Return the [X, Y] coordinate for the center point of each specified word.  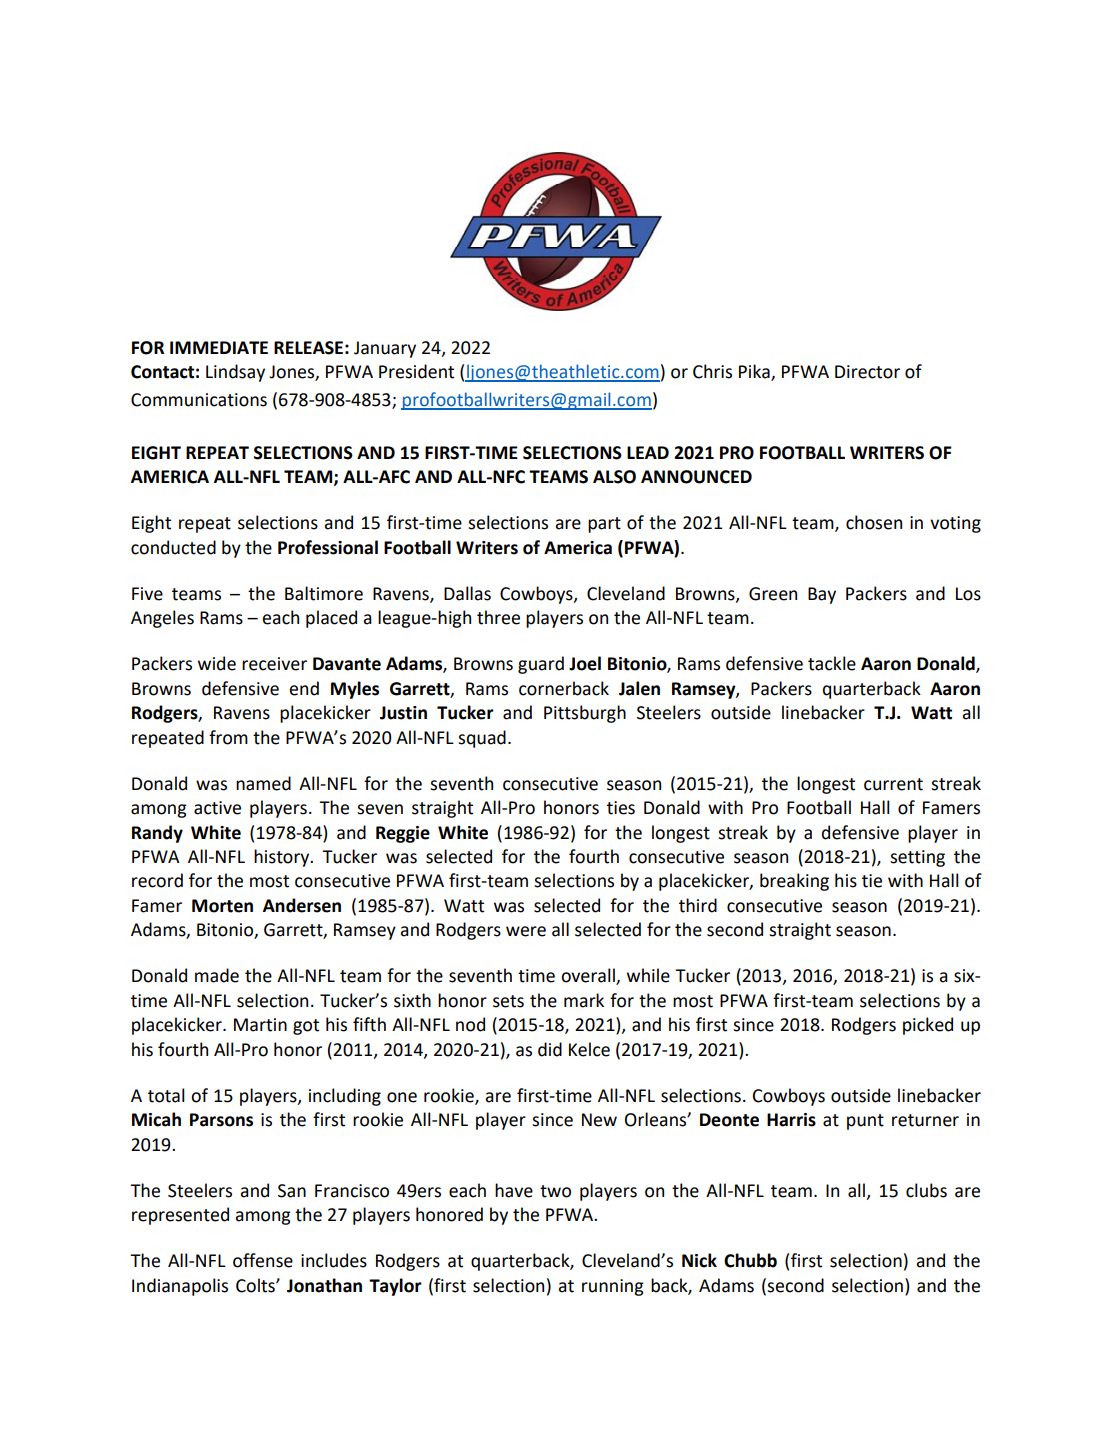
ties [621, 808]
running [613, 1287]
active [217, 808]
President [416, 371]
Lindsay [235, 373]
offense [263, 1260]
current [893, 784]
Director [867, 372]
